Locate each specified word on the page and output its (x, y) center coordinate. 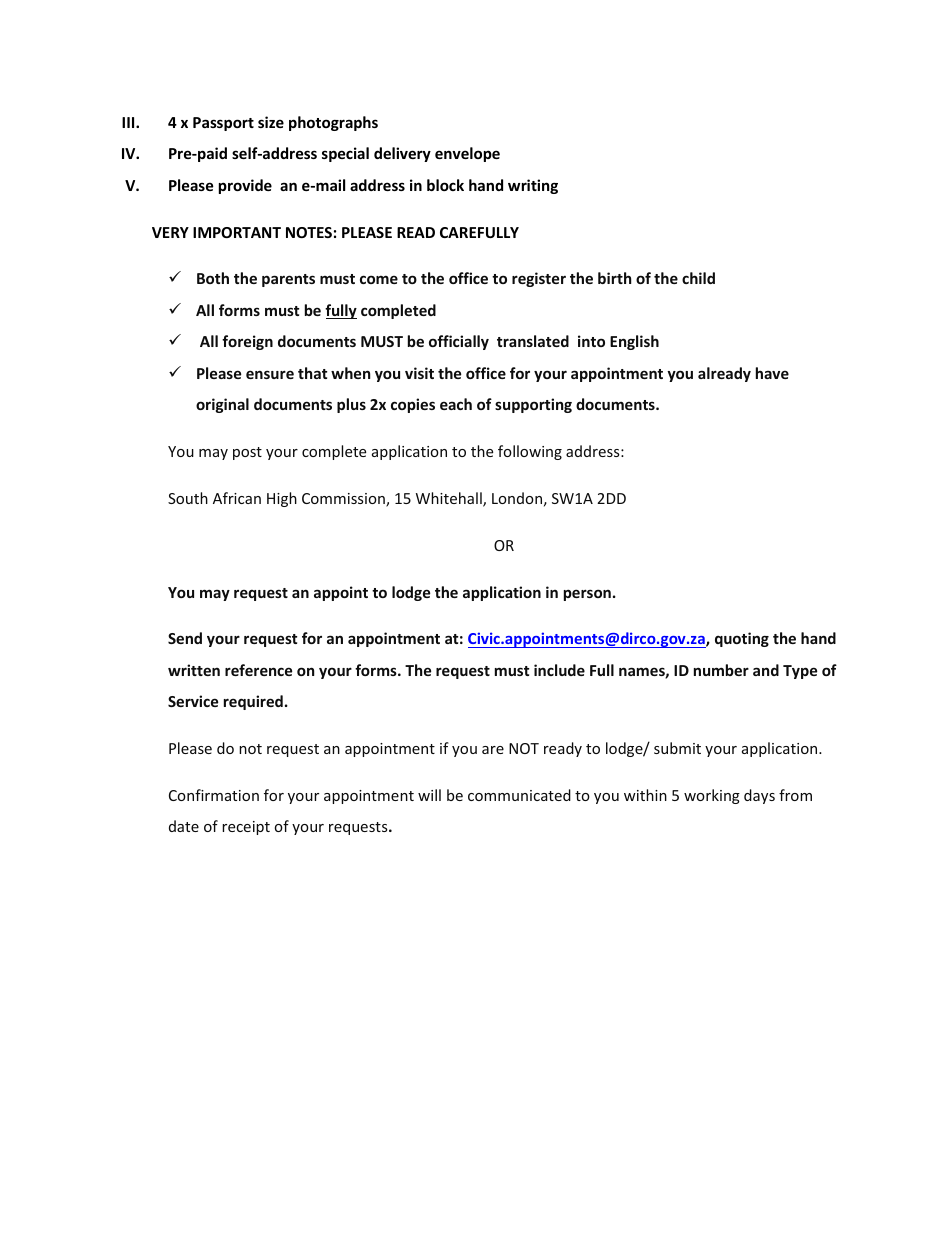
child (698, 278)
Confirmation (214, 795)
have (772, 373)
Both (213, 278)
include (559, 670)
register (539, 279)
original (222, 405)
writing (533, 186)
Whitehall (450, 499)
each (456, 404)
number (721, 670)
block (445, 185)
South (188, 498)
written (194, 670)
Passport (223, 124)
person (587, 595)
